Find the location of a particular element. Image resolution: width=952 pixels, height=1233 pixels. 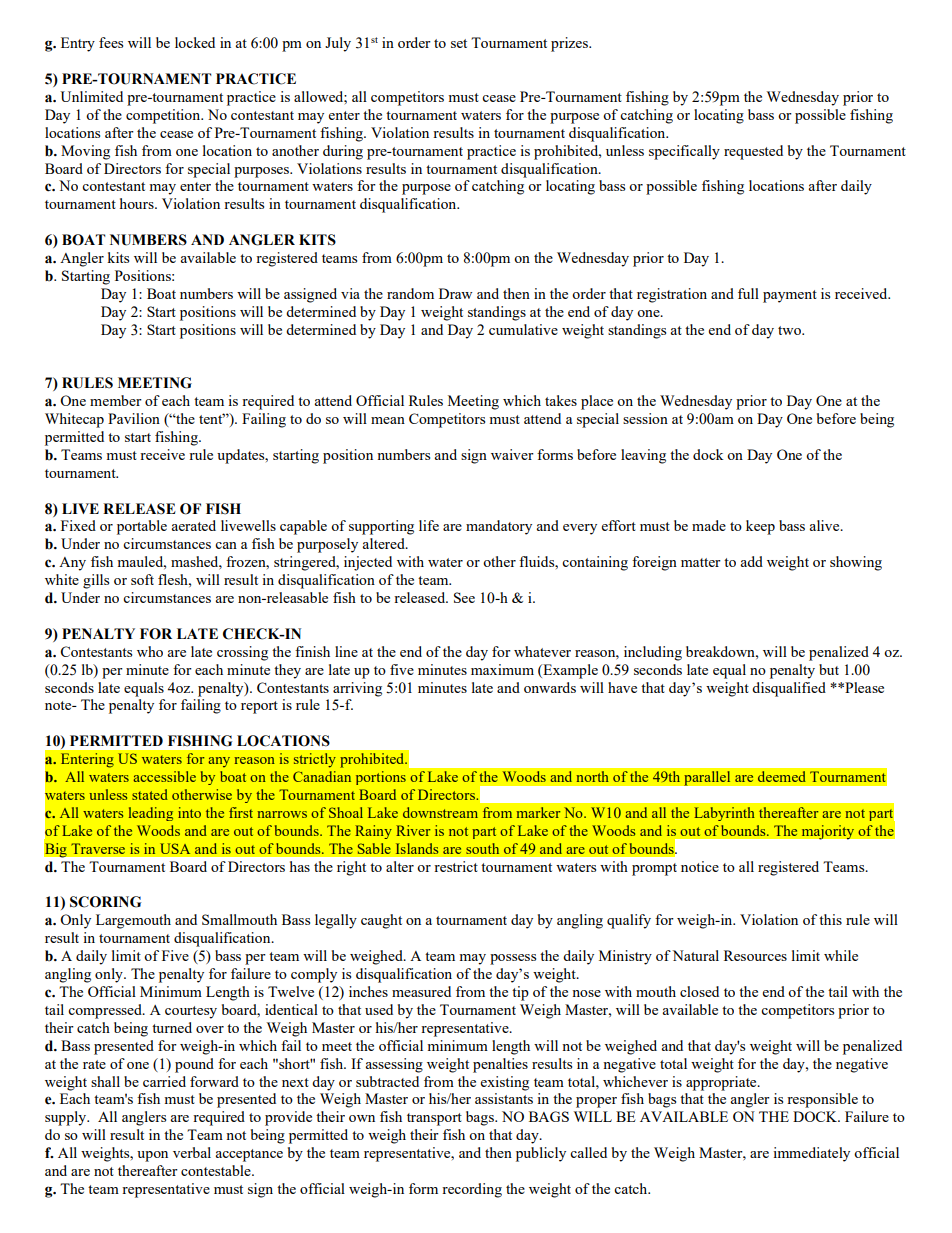

set is located at coordinates (459, 43).
